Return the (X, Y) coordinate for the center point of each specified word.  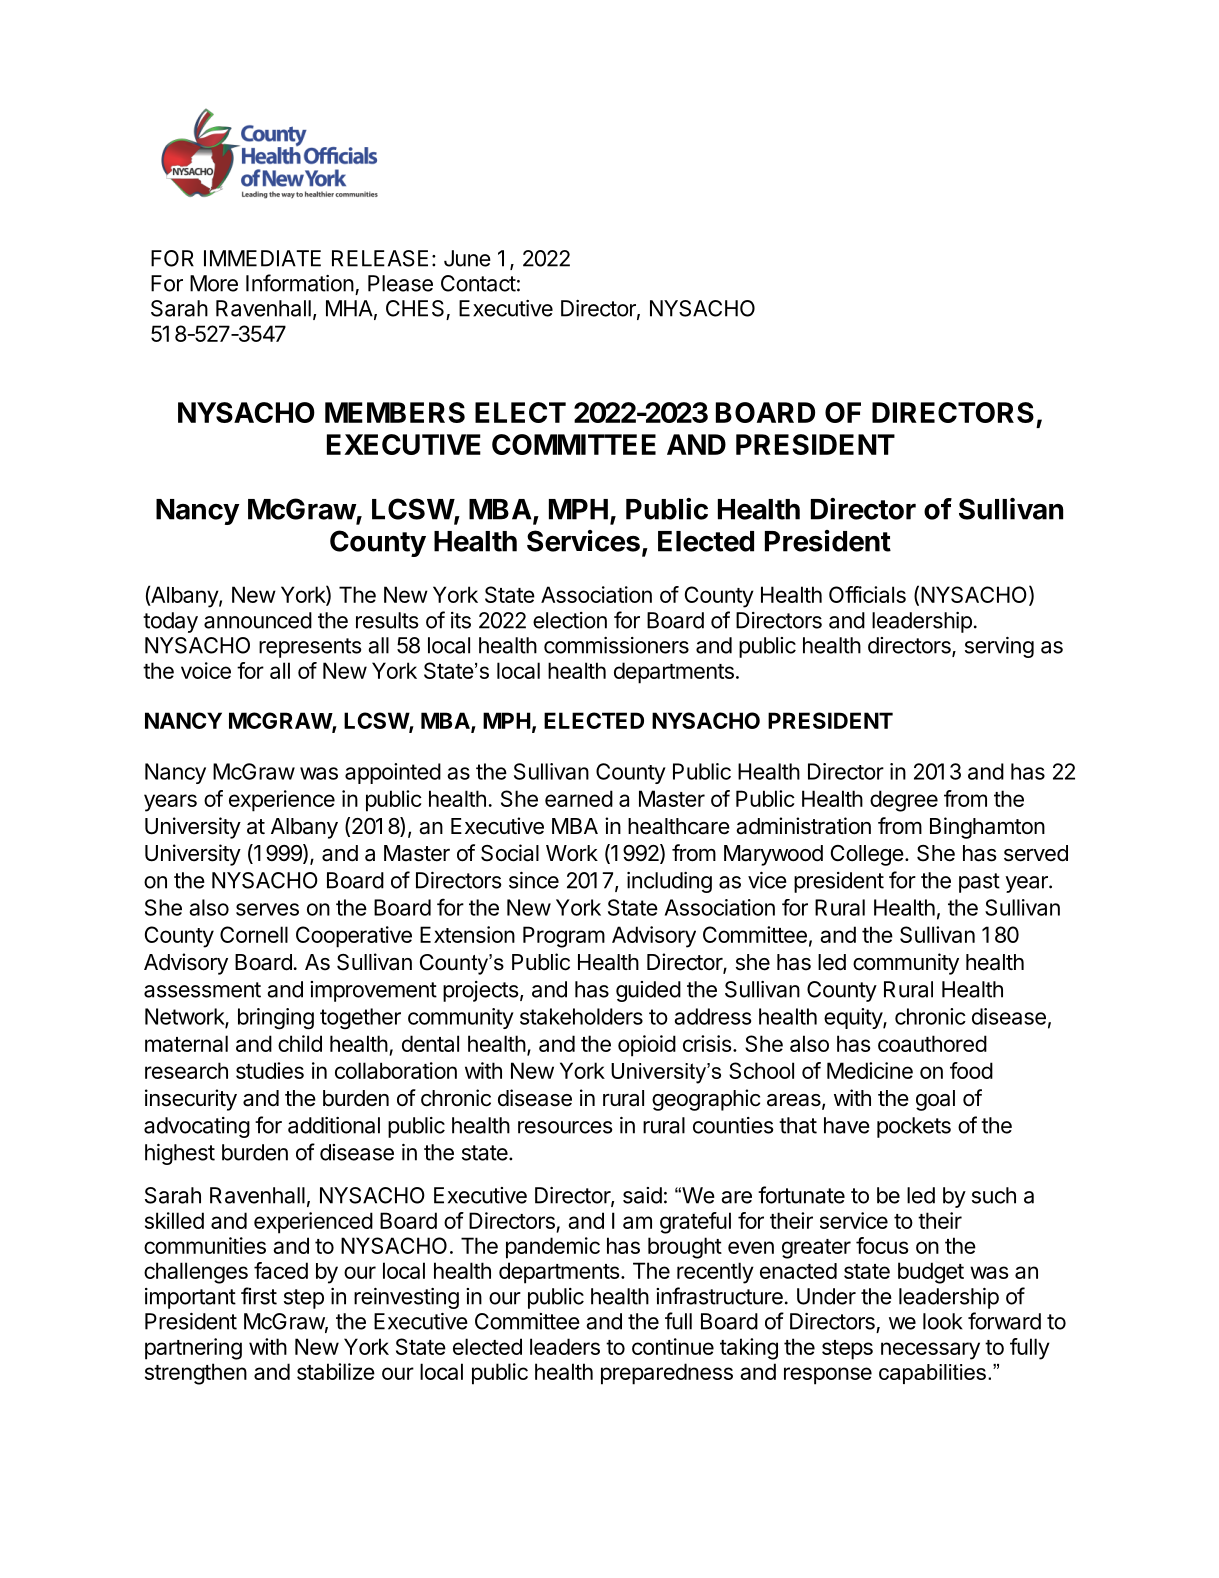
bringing (276, 1019)
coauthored (932, 1043)
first (259, 1296)
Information (300, 283)
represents (310, 648)
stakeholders (581, 1016)
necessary (930, 1351)
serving (999, 647)
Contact (478, 283)
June (467, 258)
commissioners (616, 645)
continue (673, 1346)
